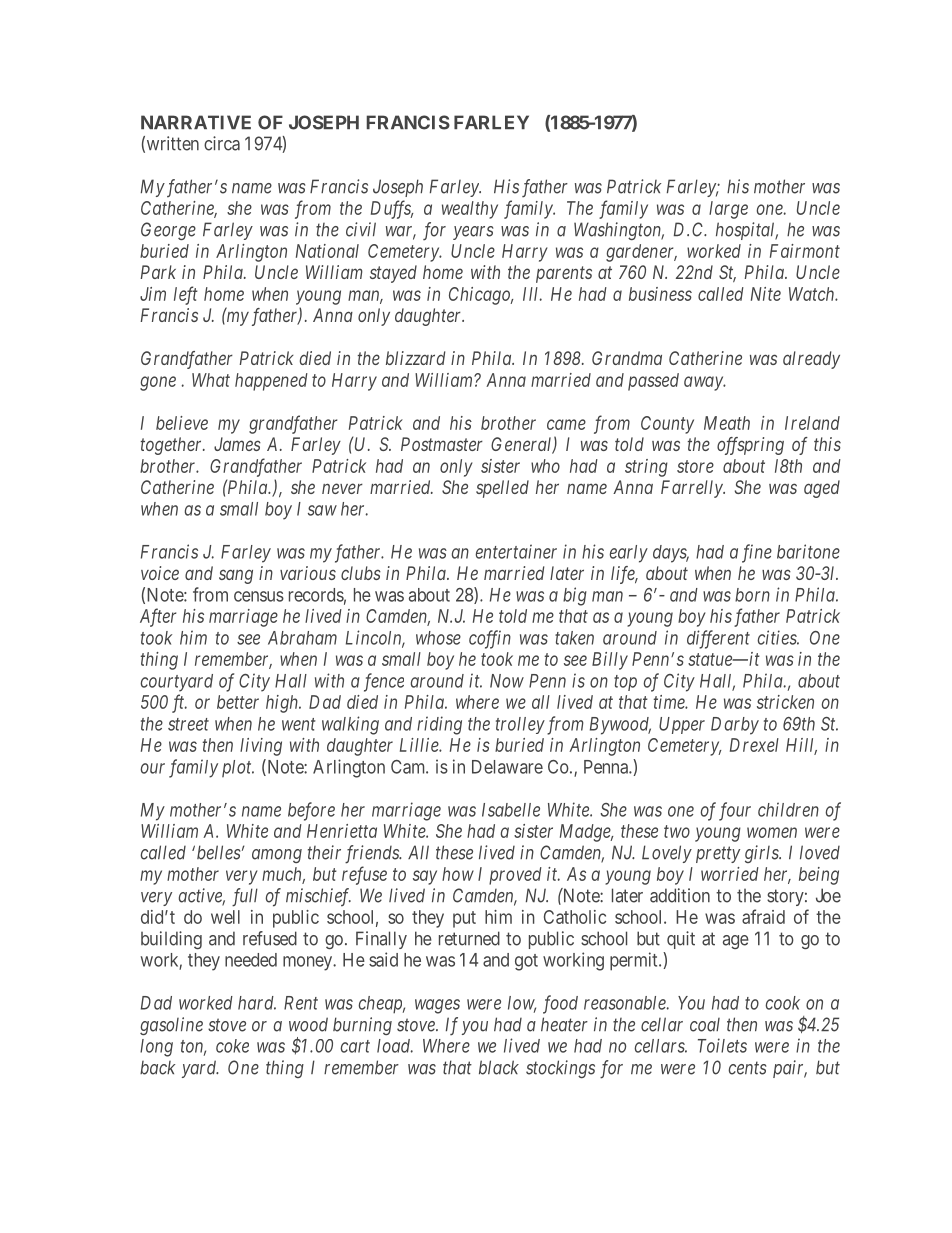  What do you see at coordinates (490, 639) in the screenshot?
I see `coffin` at bounding box center [490, 639].
